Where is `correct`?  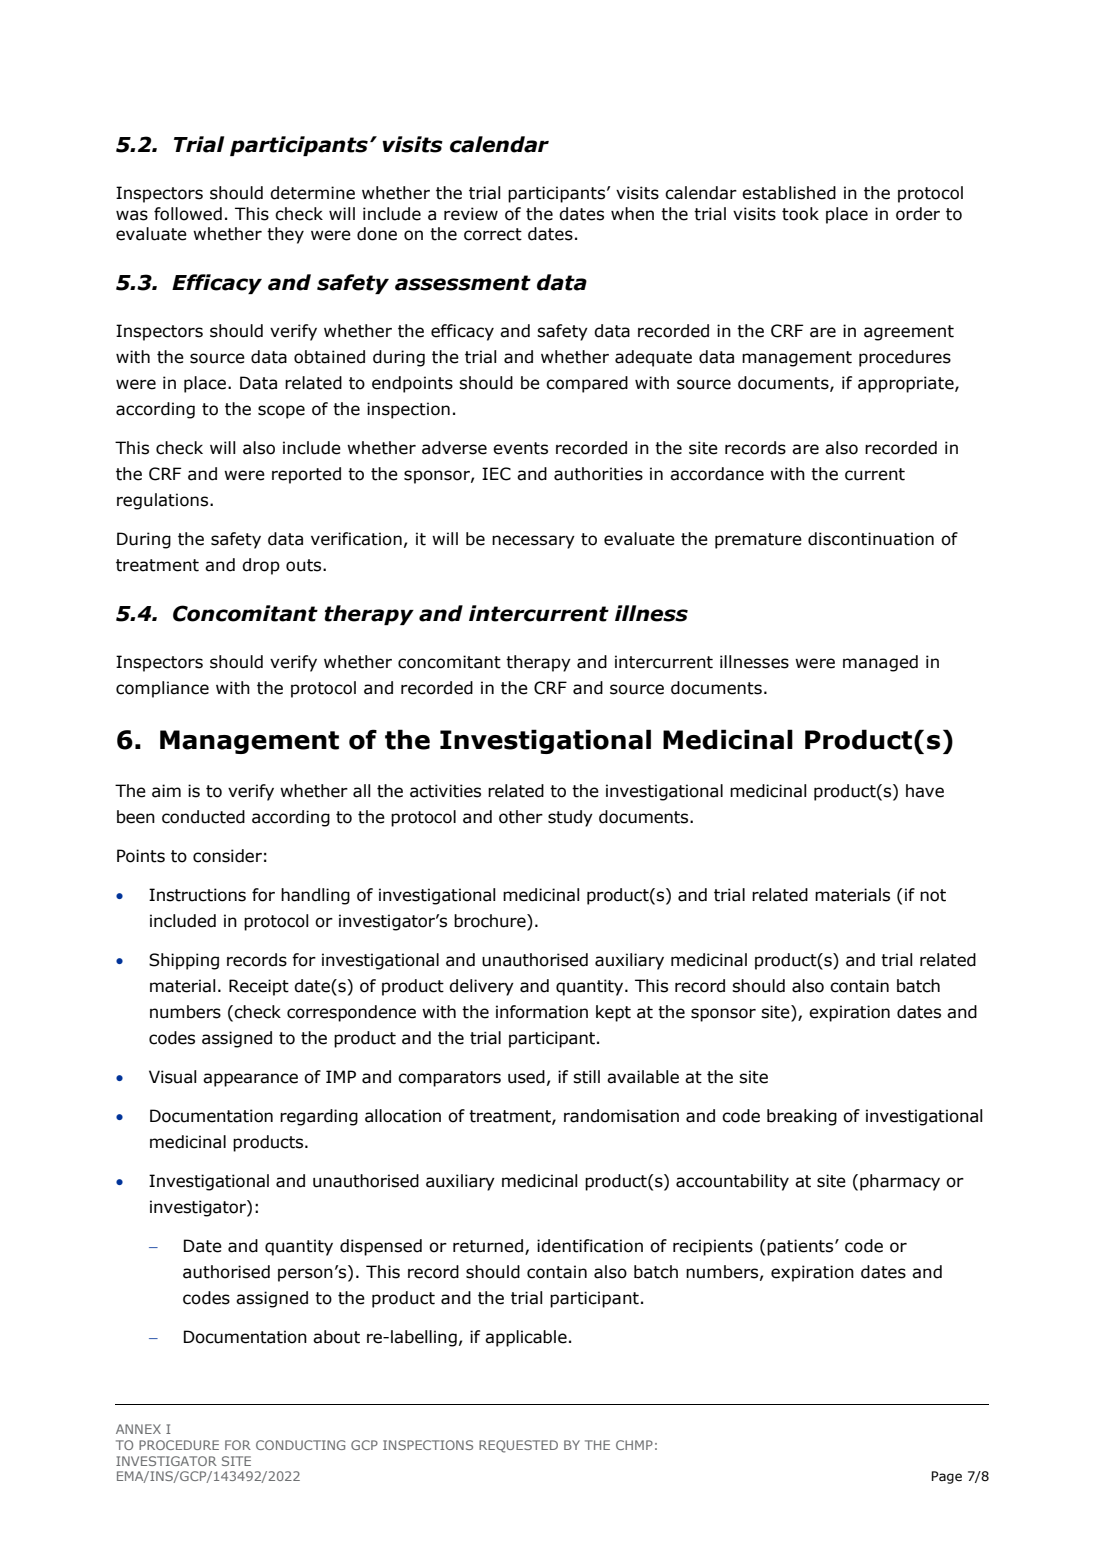 correct is located at coordinates (493, 234).
